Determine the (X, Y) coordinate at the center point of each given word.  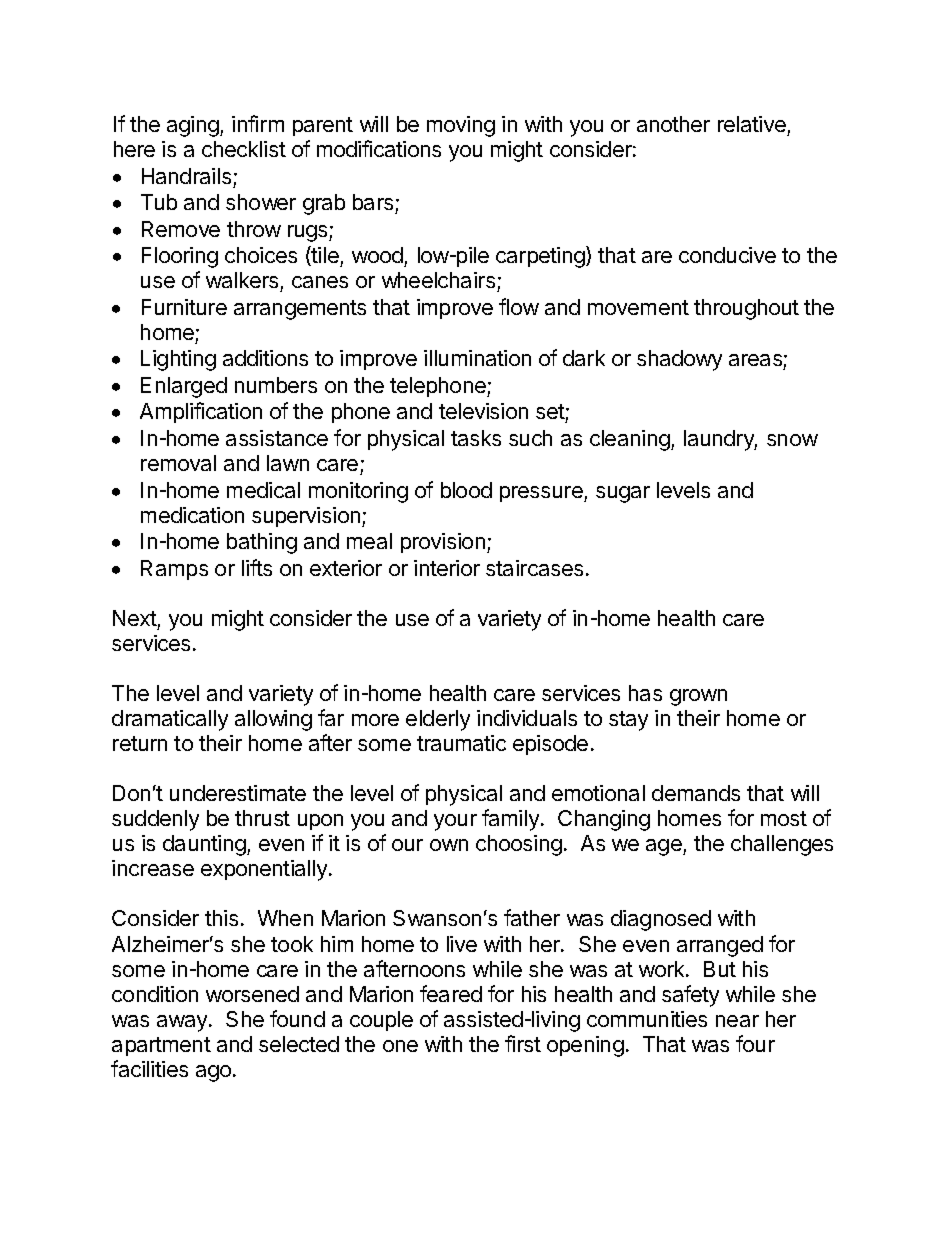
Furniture (184, 307)
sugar (623, 494)
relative (752, 124)
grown (698, 697)
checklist (244, 149)
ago (215, 1073)
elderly (438, 720)
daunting (205, 845)
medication (192, 515)
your (455, 822)
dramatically (170, 720)
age (665, 847)
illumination (477, 358)
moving (461, 126)
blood (466, 490)
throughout (746, 309)
